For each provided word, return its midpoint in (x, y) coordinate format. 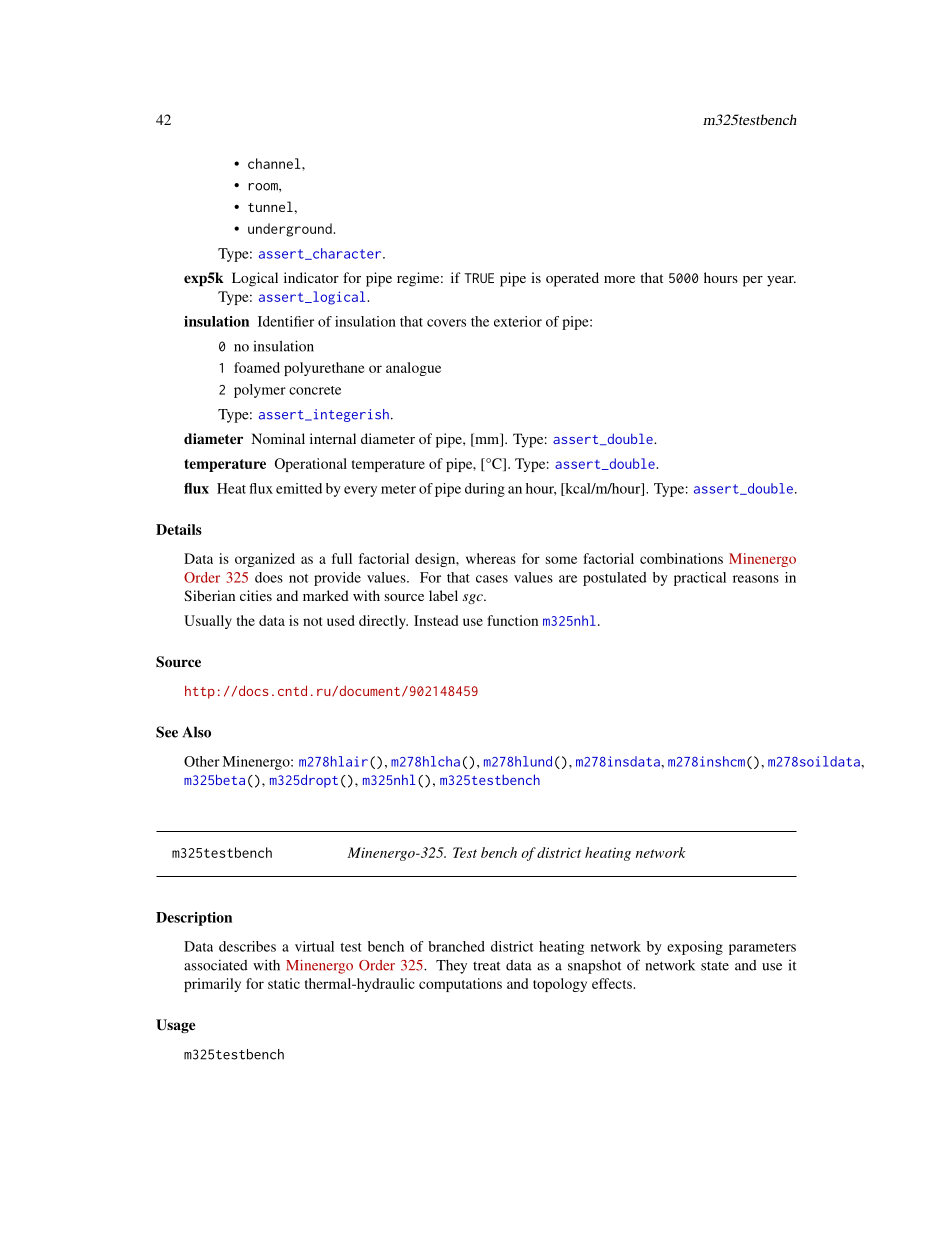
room (264, 187)
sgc (474, 599)
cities (256, 595)
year (781, 281)
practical (700, 579)
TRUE (479, 278)
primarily (212, 985)
